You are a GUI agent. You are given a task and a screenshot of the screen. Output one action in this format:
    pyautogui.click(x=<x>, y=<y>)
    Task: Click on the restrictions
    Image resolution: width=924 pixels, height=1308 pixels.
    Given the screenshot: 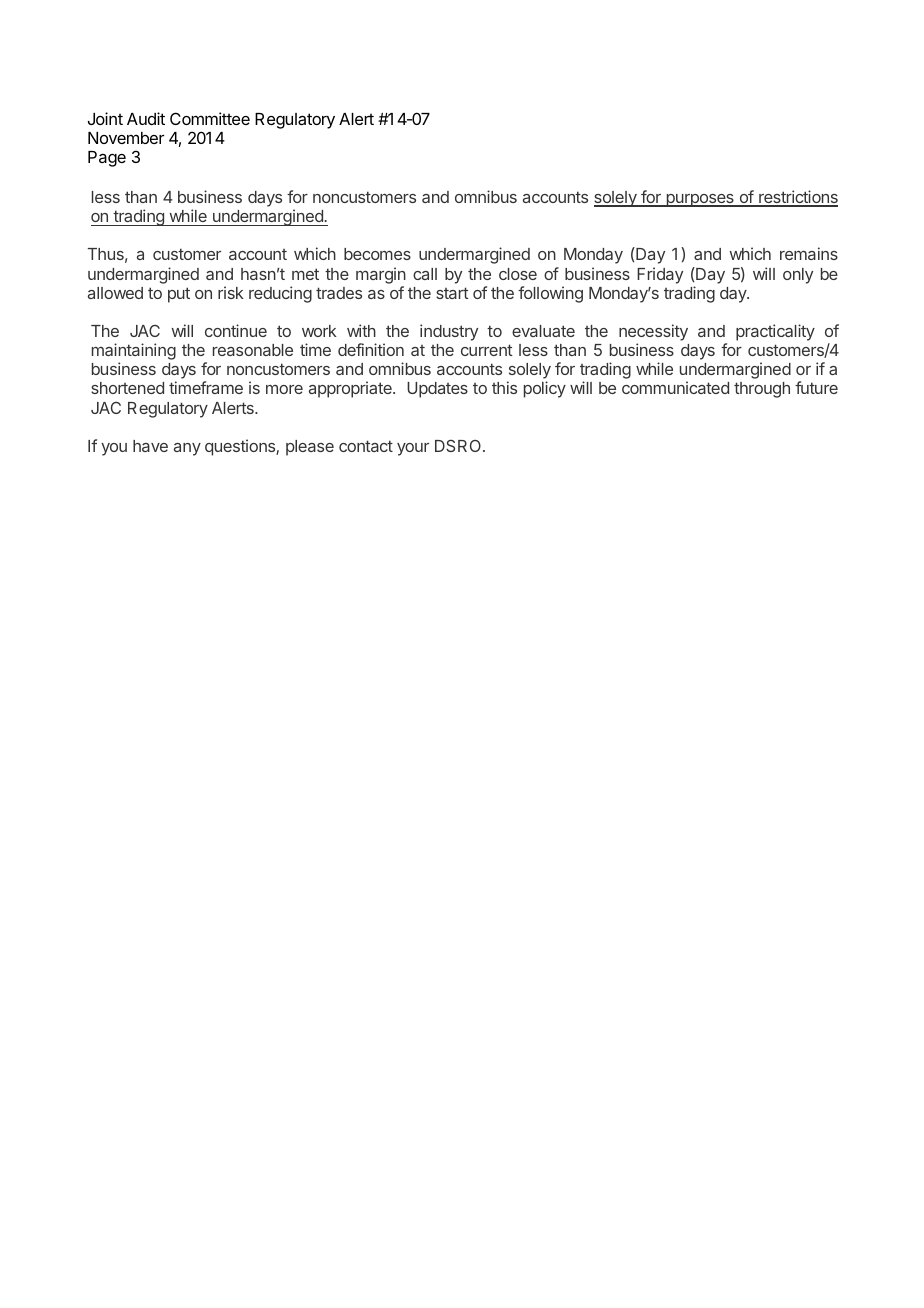 What is the action you would take?
    pyautogui.click(x=797, y=198)
